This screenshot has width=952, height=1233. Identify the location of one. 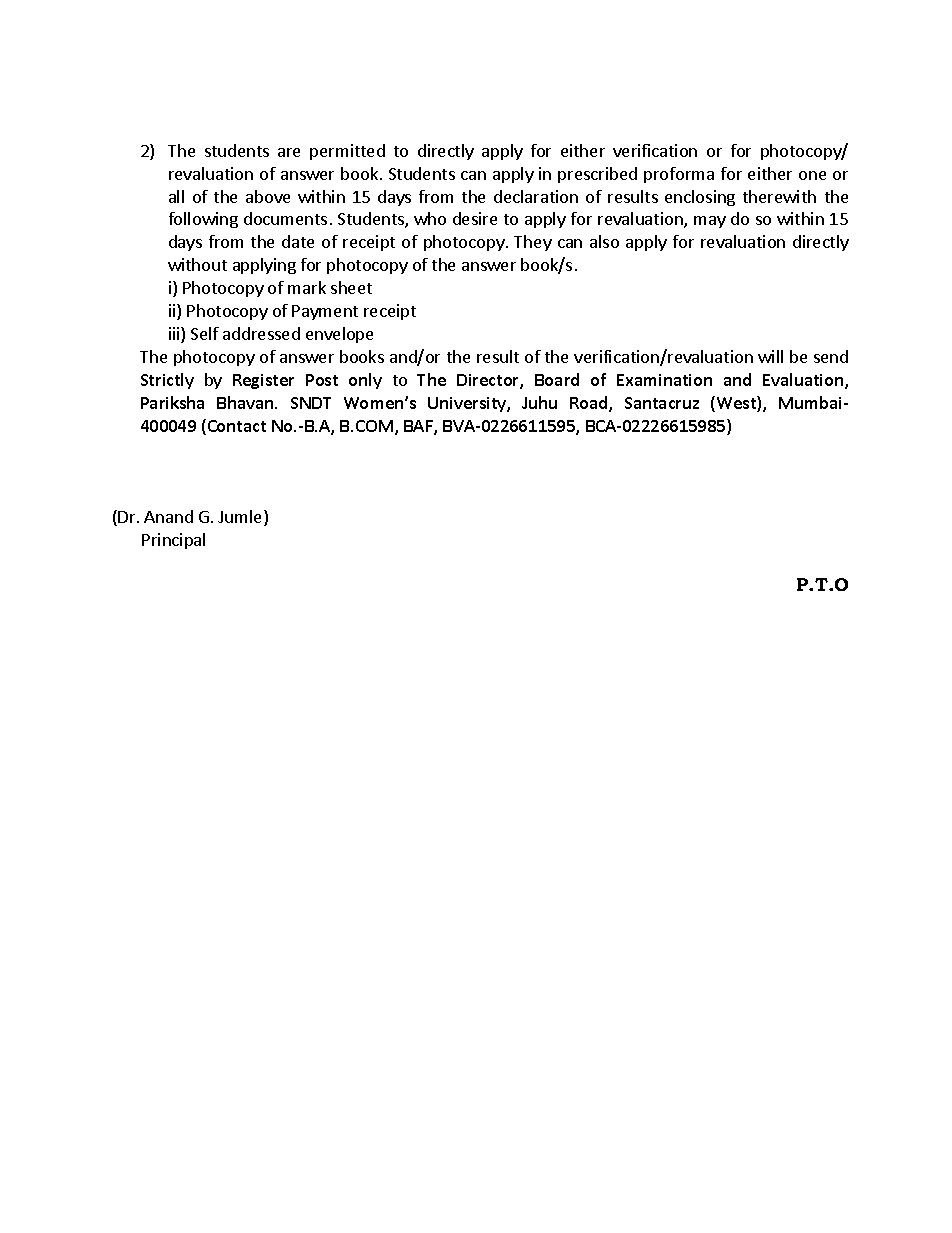
(812, 175).
